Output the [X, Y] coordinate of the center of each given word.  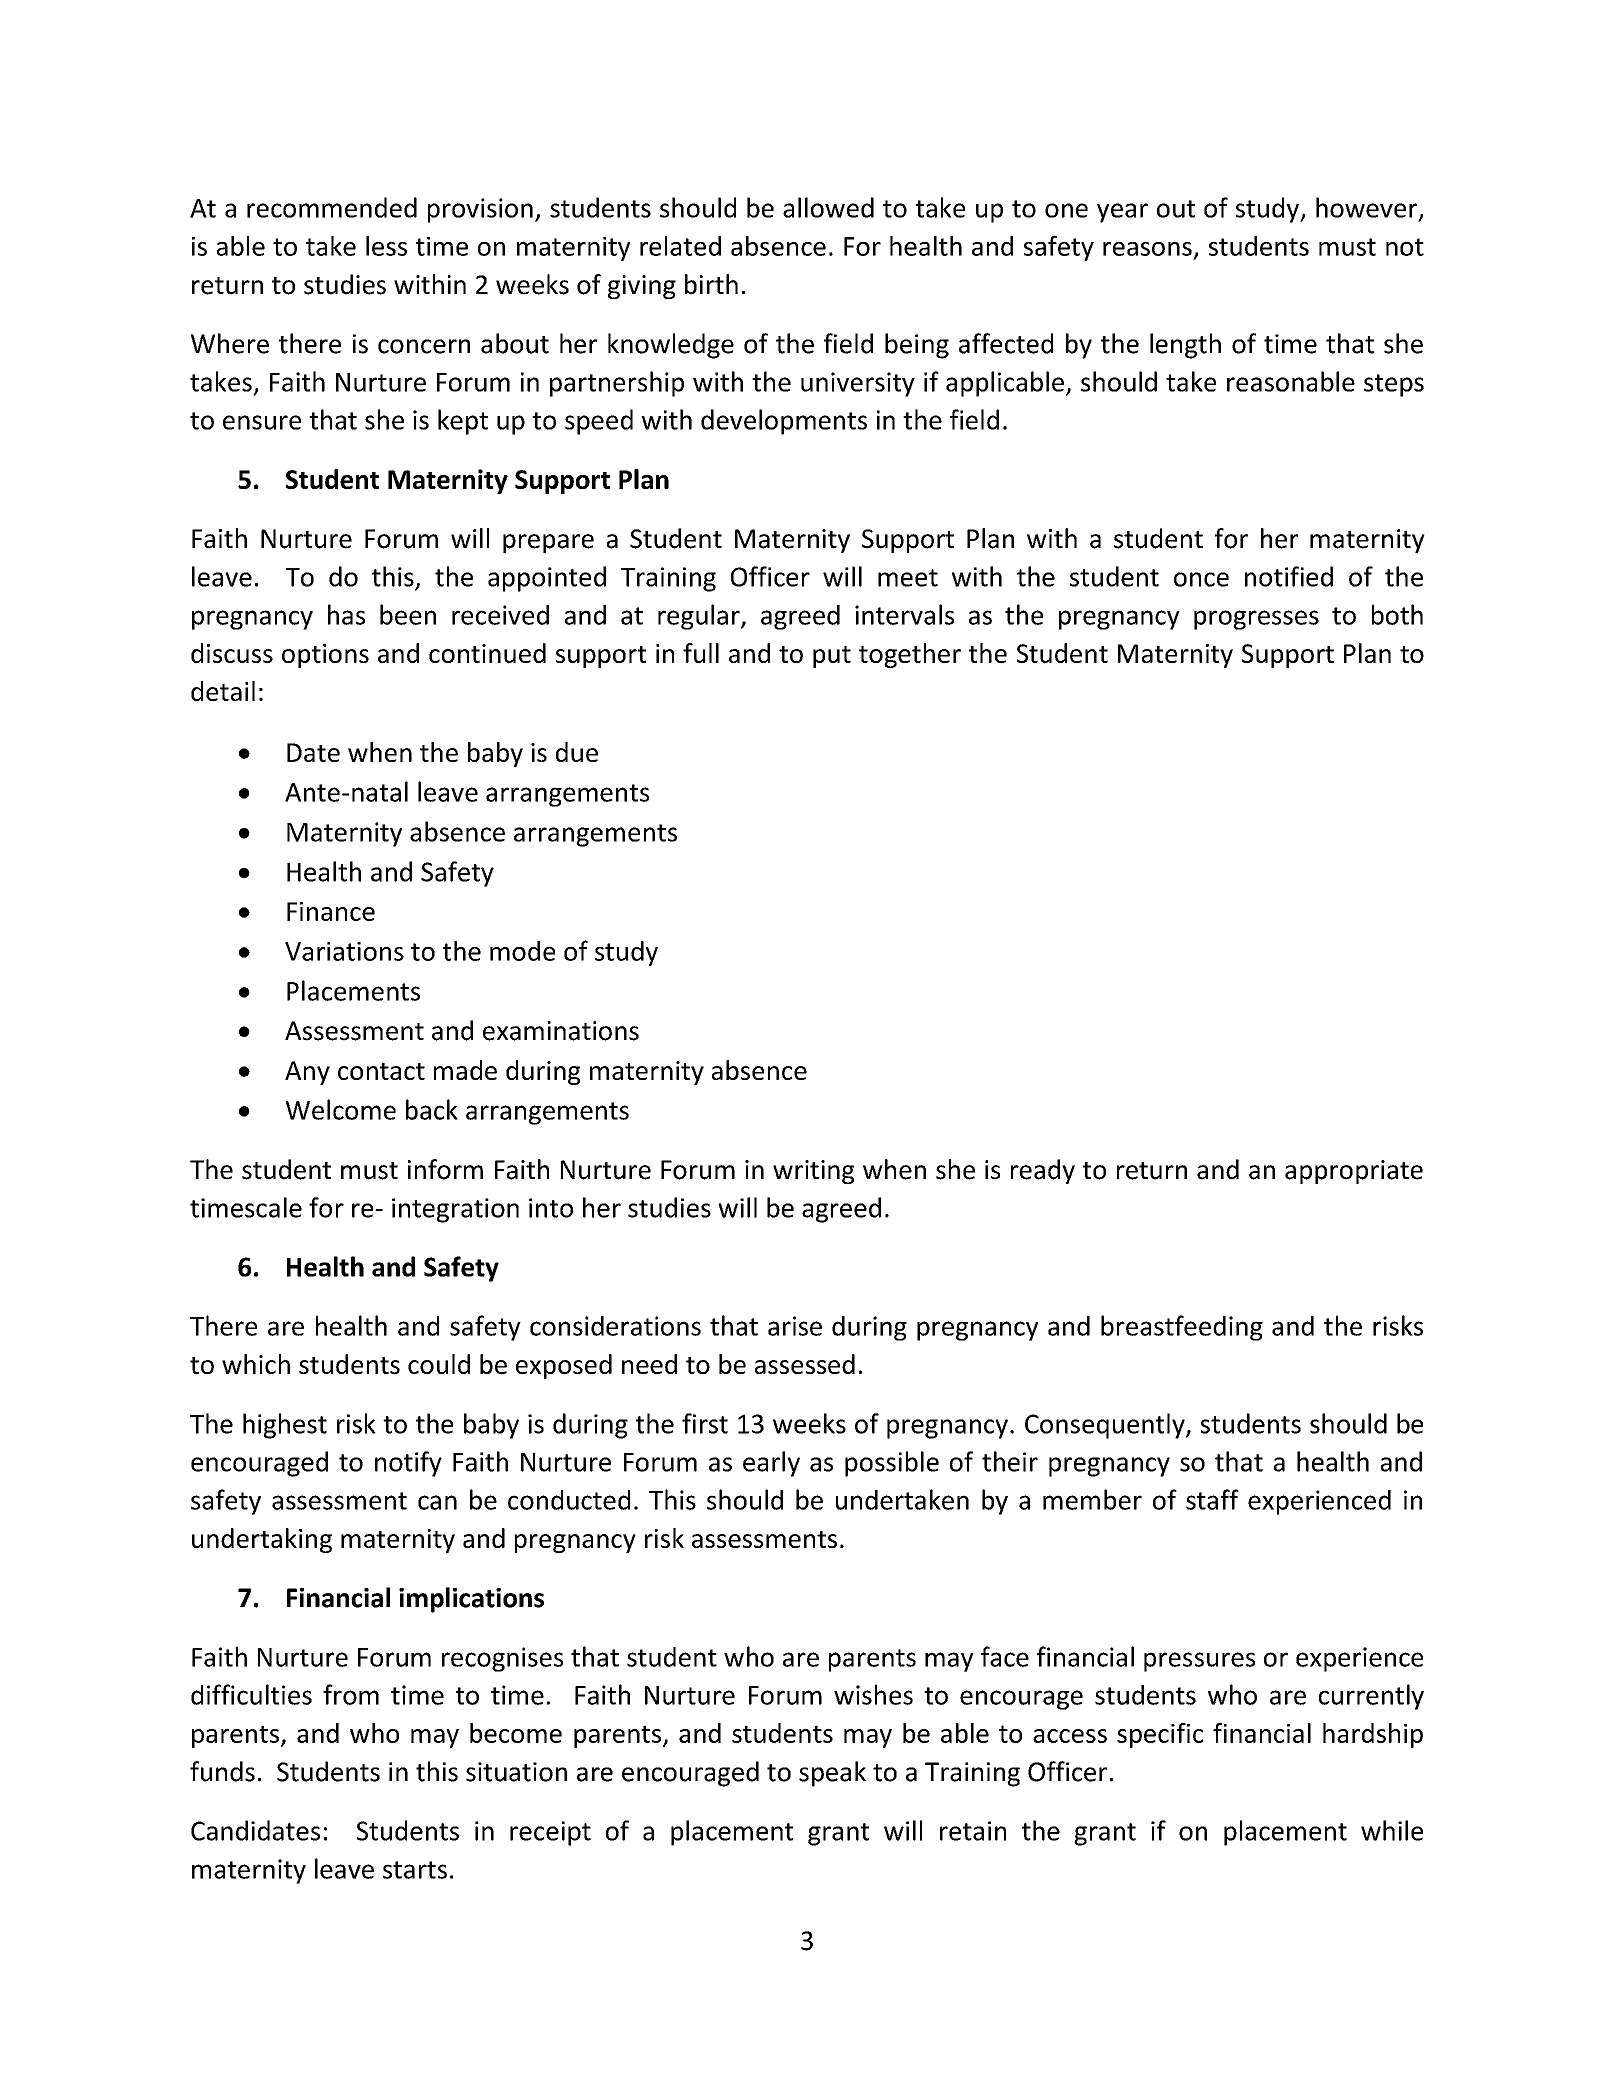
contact [381, 1071]
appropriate [1354, 1172]
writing [813, 1172]
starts [415, 1870]
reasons [1147, 249]
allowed [828, 207]
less [386, 246]
